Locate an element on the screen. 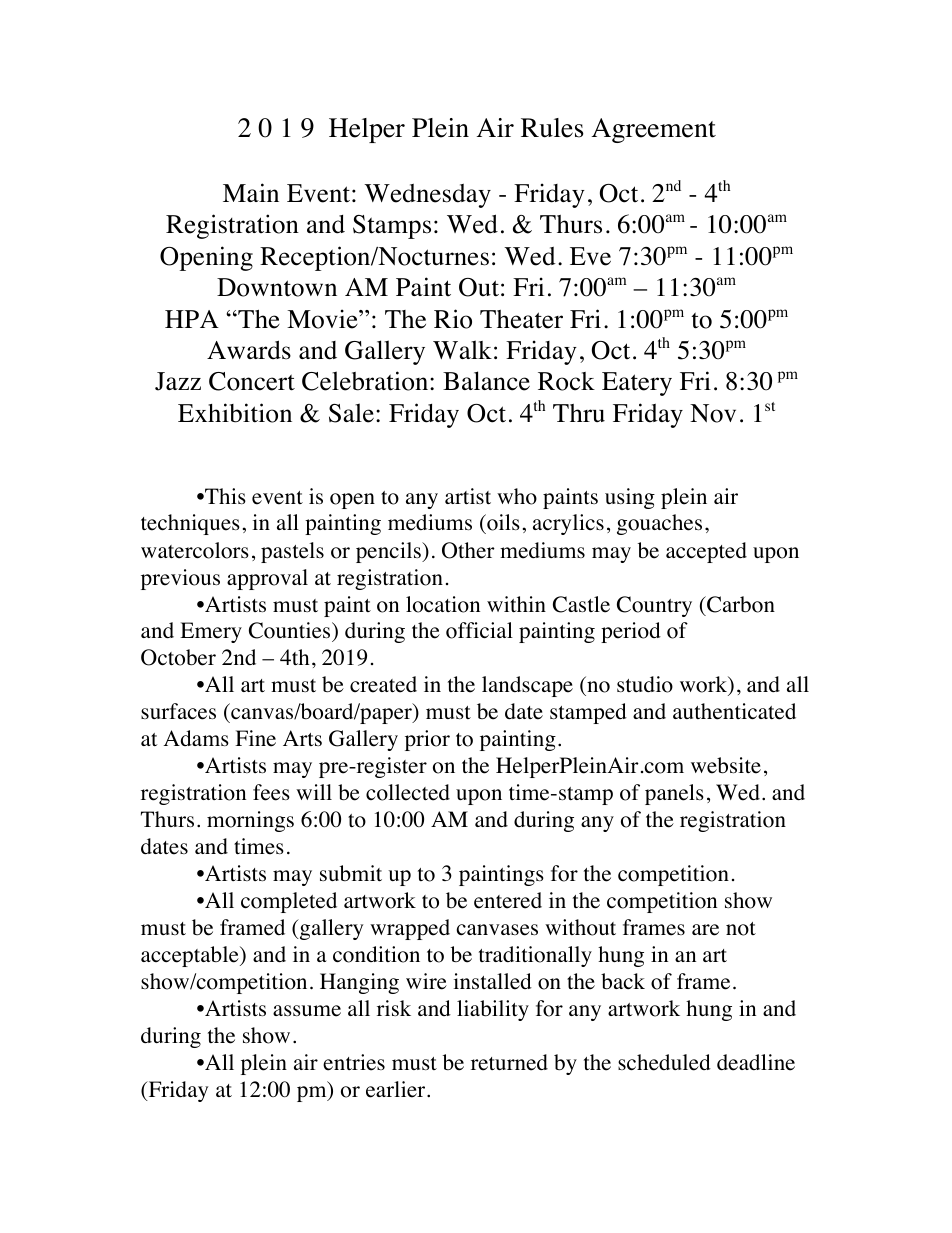  Agreement is located at coordinates (654, 130).
